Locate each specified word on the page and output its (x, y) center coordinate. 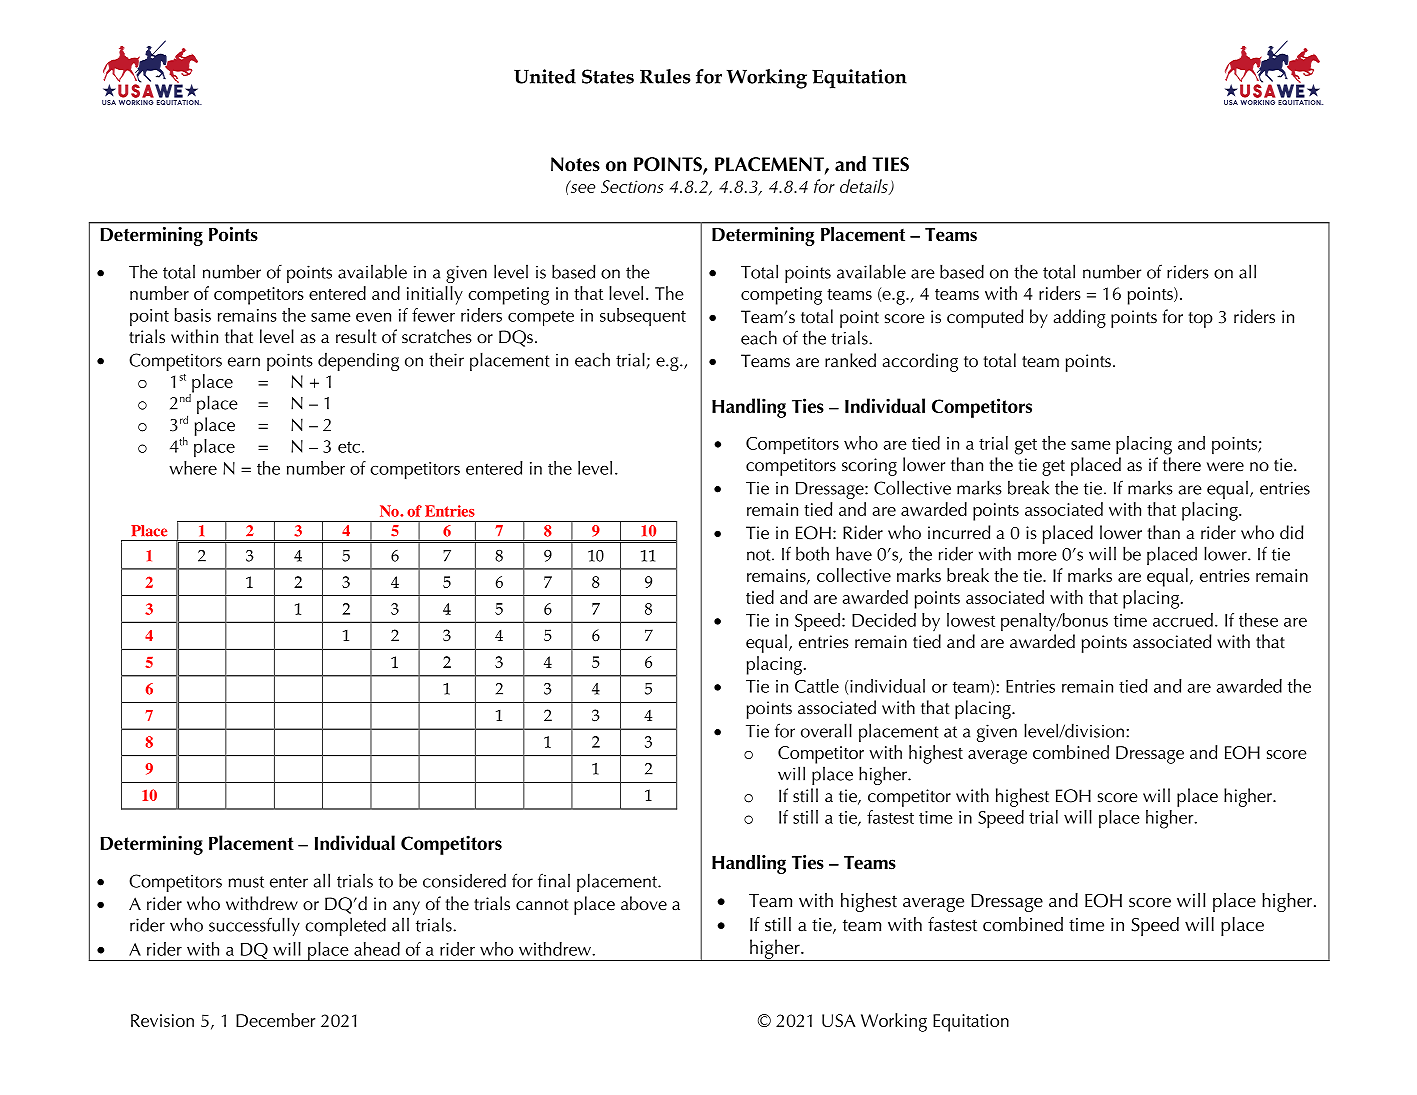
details (865, 187)
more (1037, 556)
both (812, 553)
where (193, 468)
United (545, 76)
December (275, 1020)
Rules (665, 76)
